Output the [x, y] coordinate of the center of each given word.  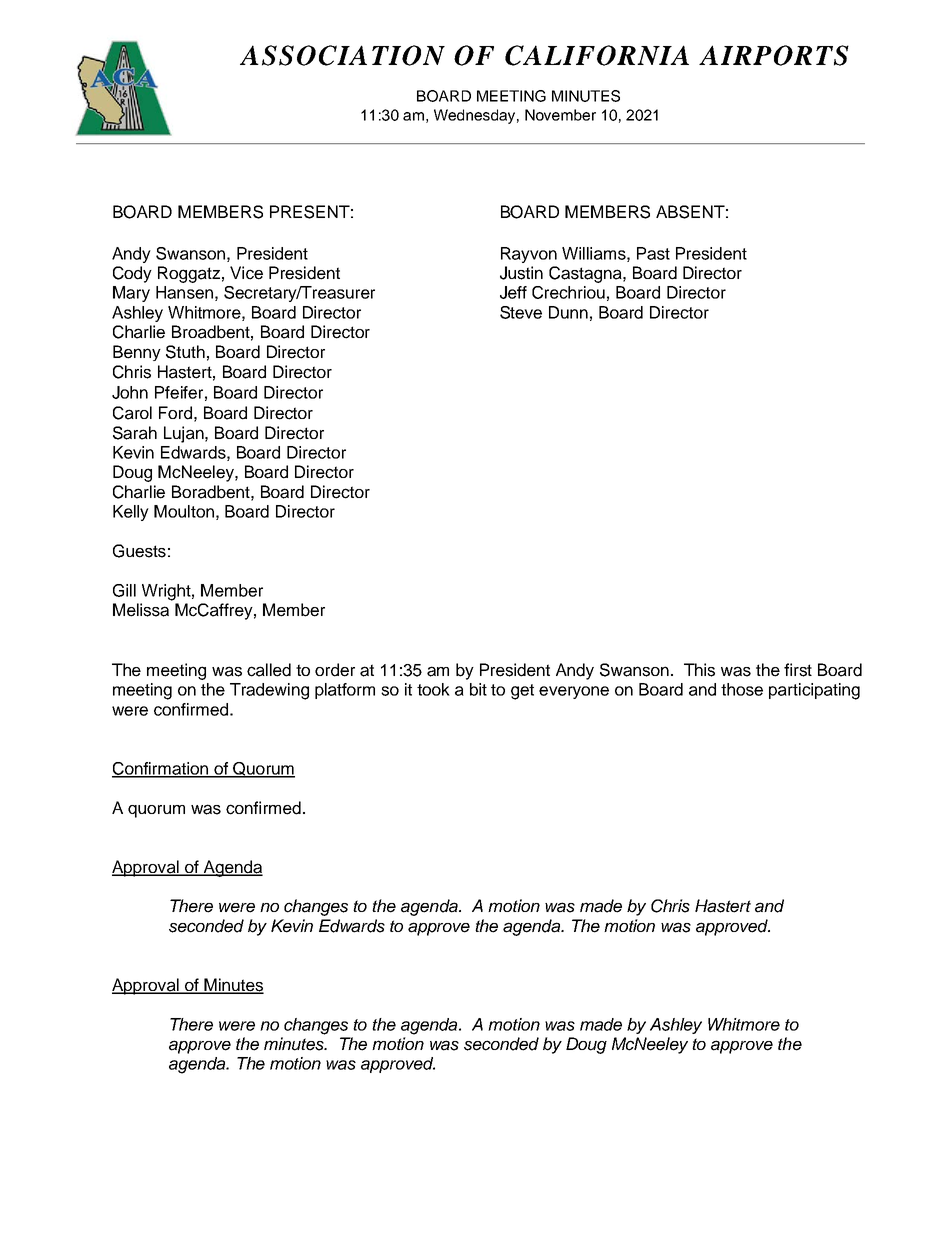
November [560, 115]
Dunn [568, 312]
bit [478, 689]
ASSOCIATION [342, 55]
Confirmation [161, 769]
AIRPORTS [774, 55]
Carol [132, 413]
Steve [521, 312]
